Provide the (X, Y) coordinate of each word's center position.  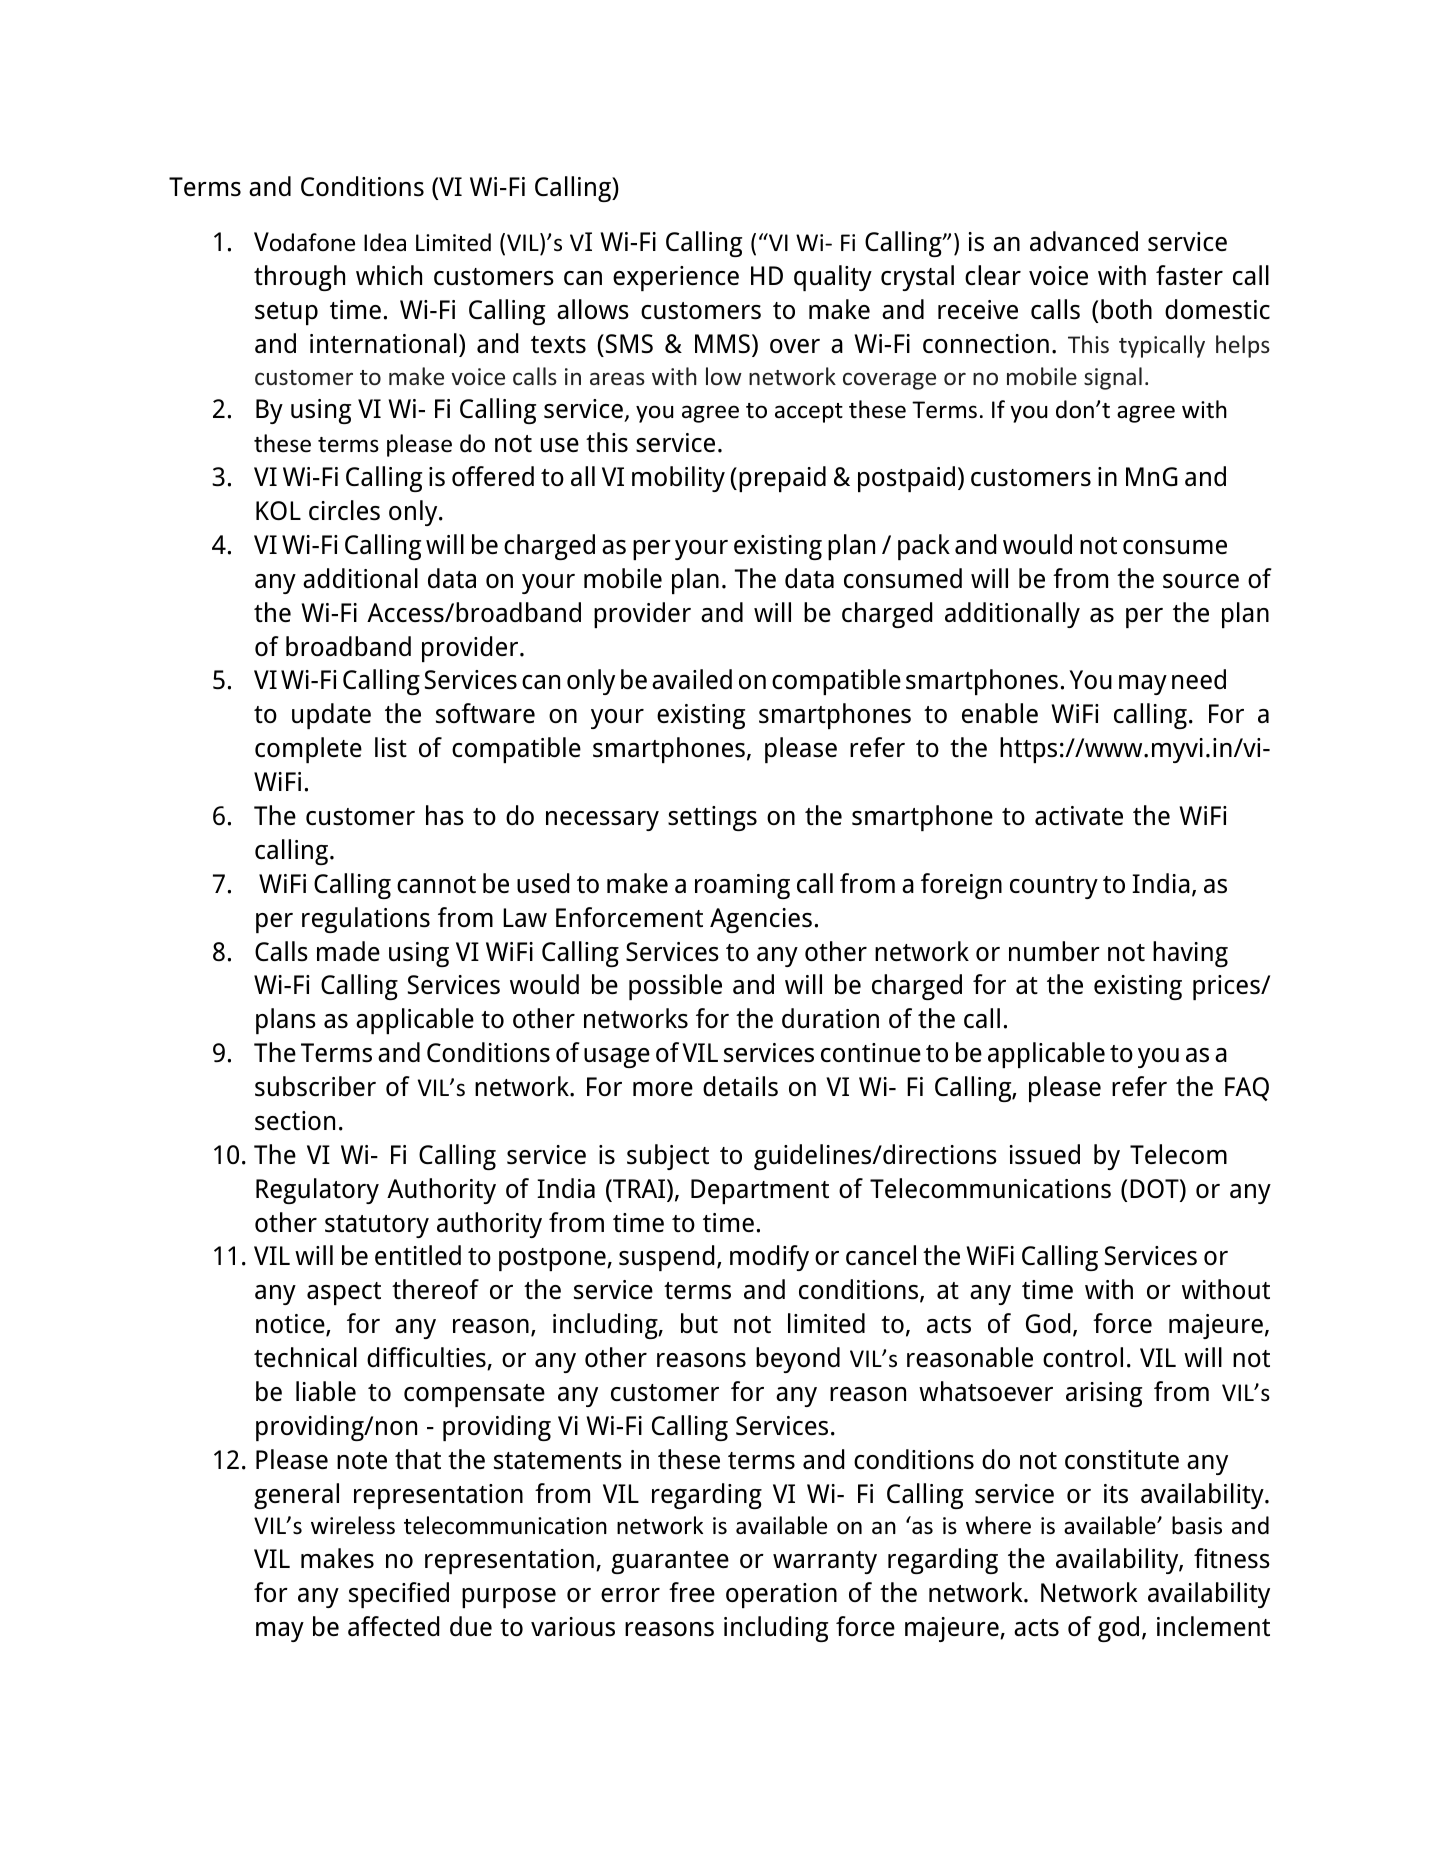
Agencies (761, 920)
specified (399, 1595)
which (389, 275)
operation (781, 1595)
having (1190, 954)
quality (833, 278)
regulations (366, 920)
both (1126, 309)
